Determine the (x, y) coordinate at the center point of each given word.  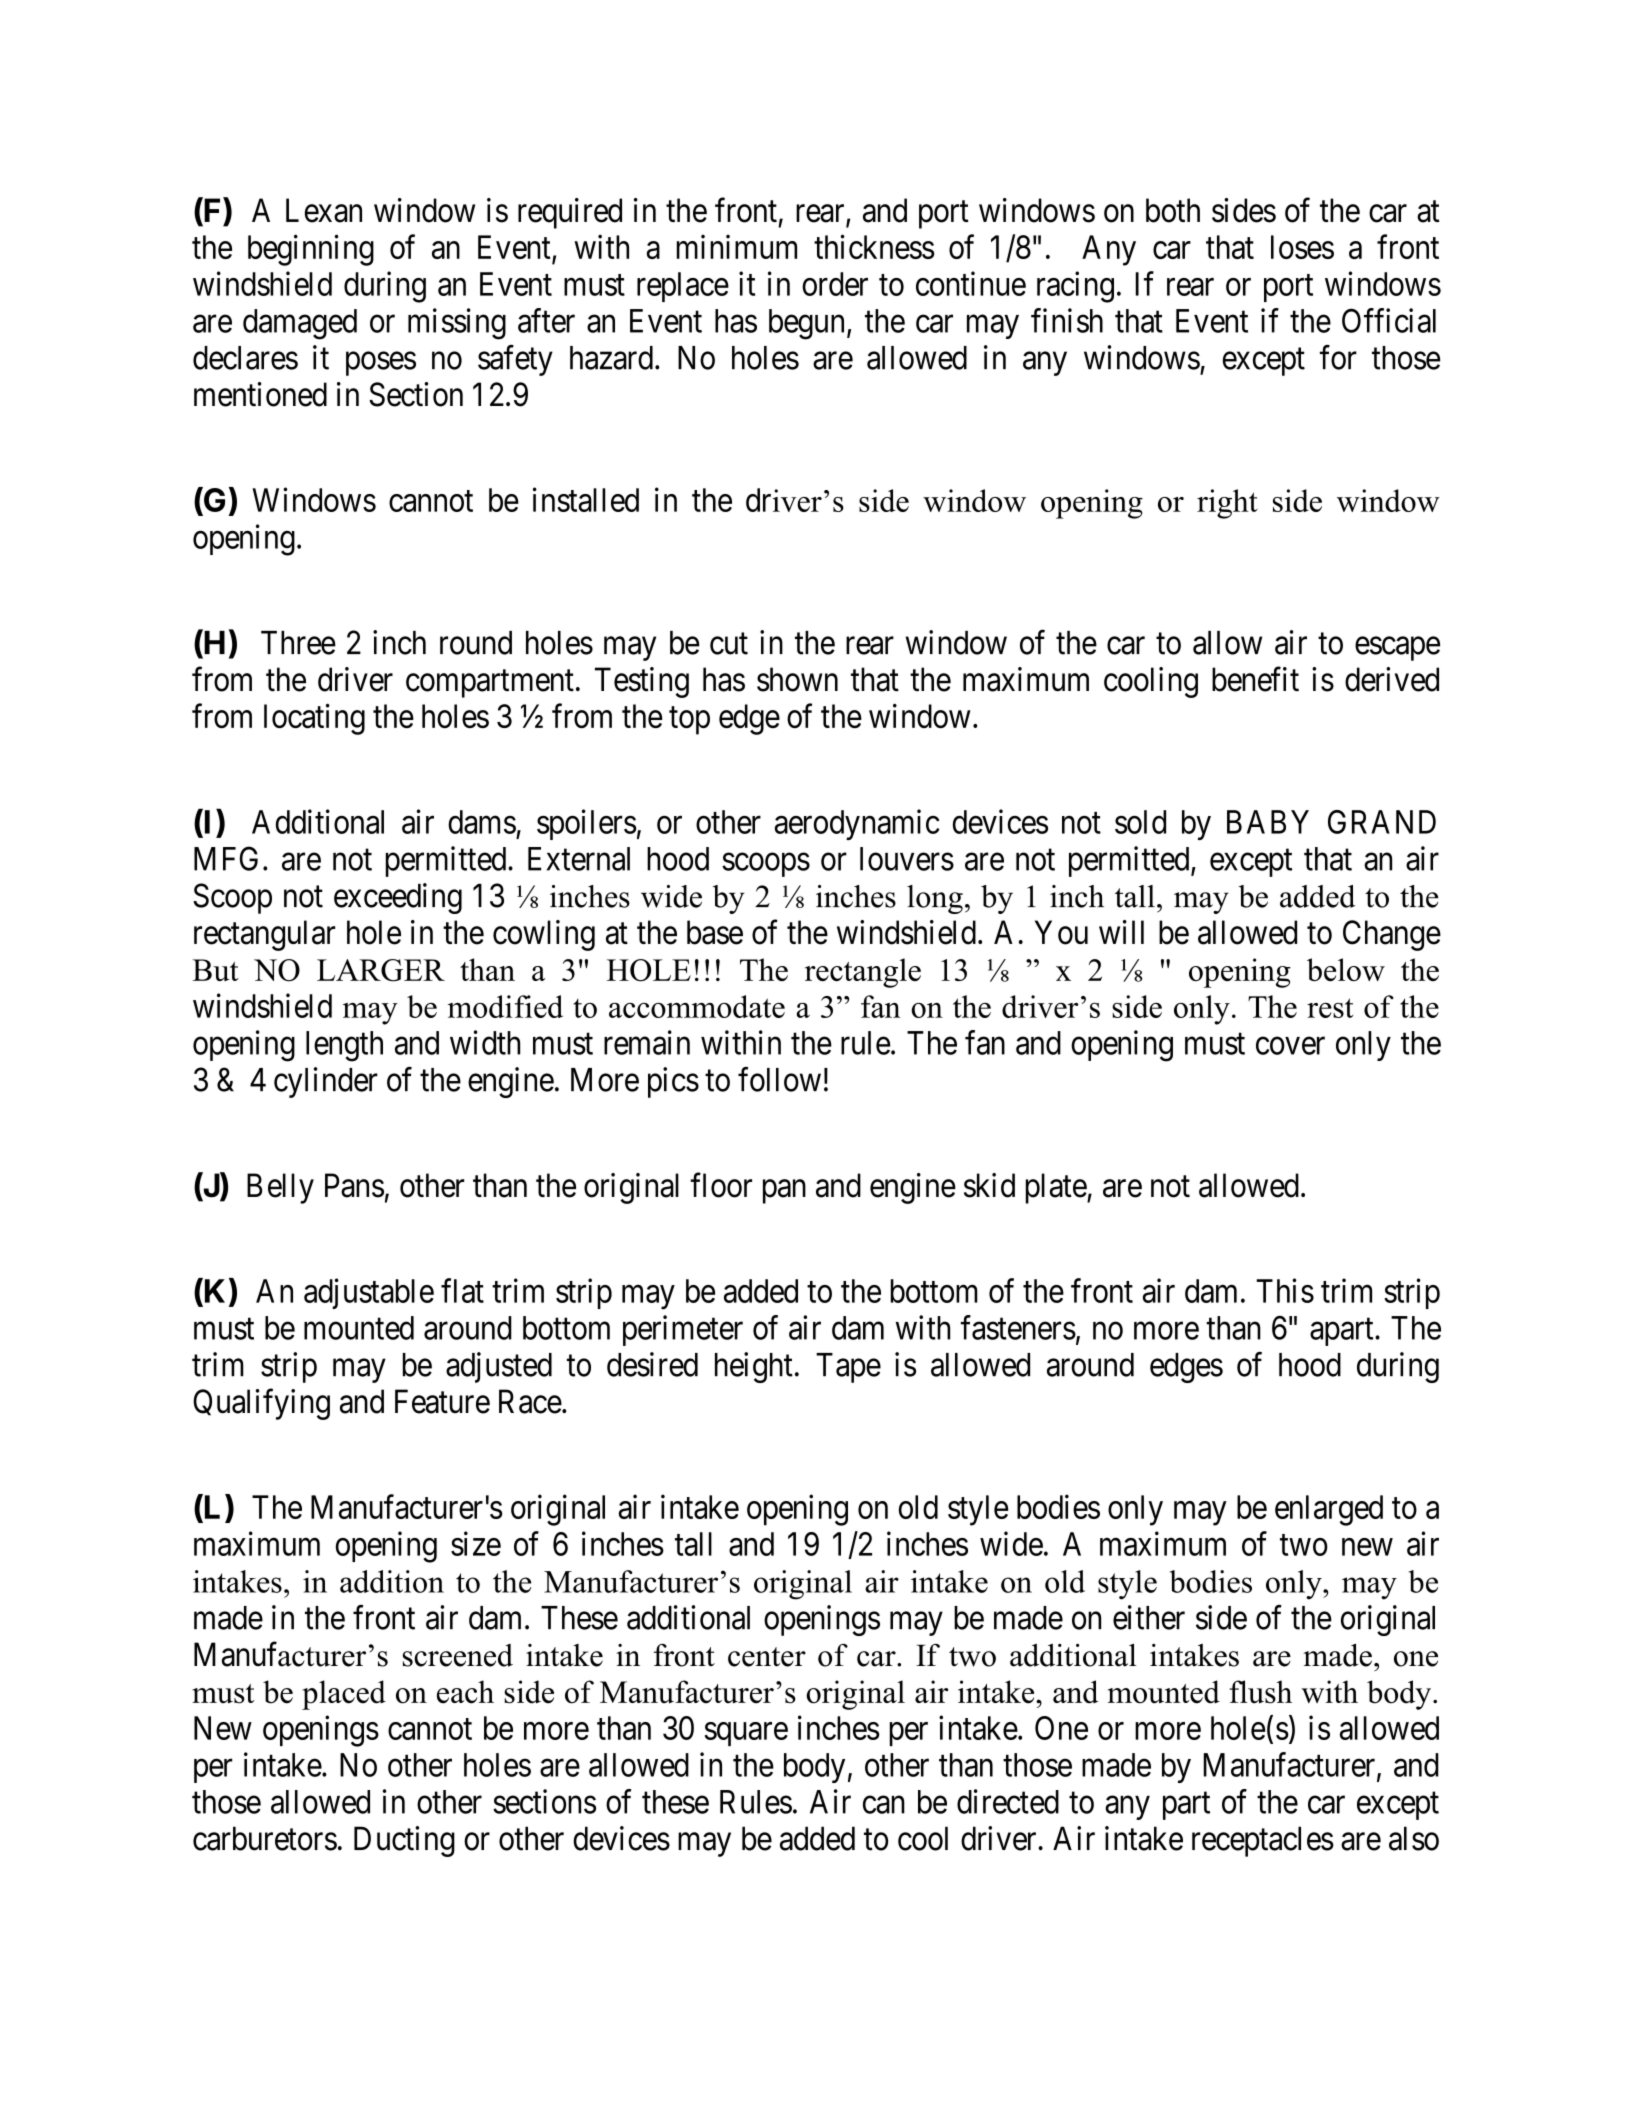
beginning (311, 250)
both (1173, 210)
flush (1260, 1692)
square (746, 1734)
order (835, 284)
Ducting (404, 1841)
